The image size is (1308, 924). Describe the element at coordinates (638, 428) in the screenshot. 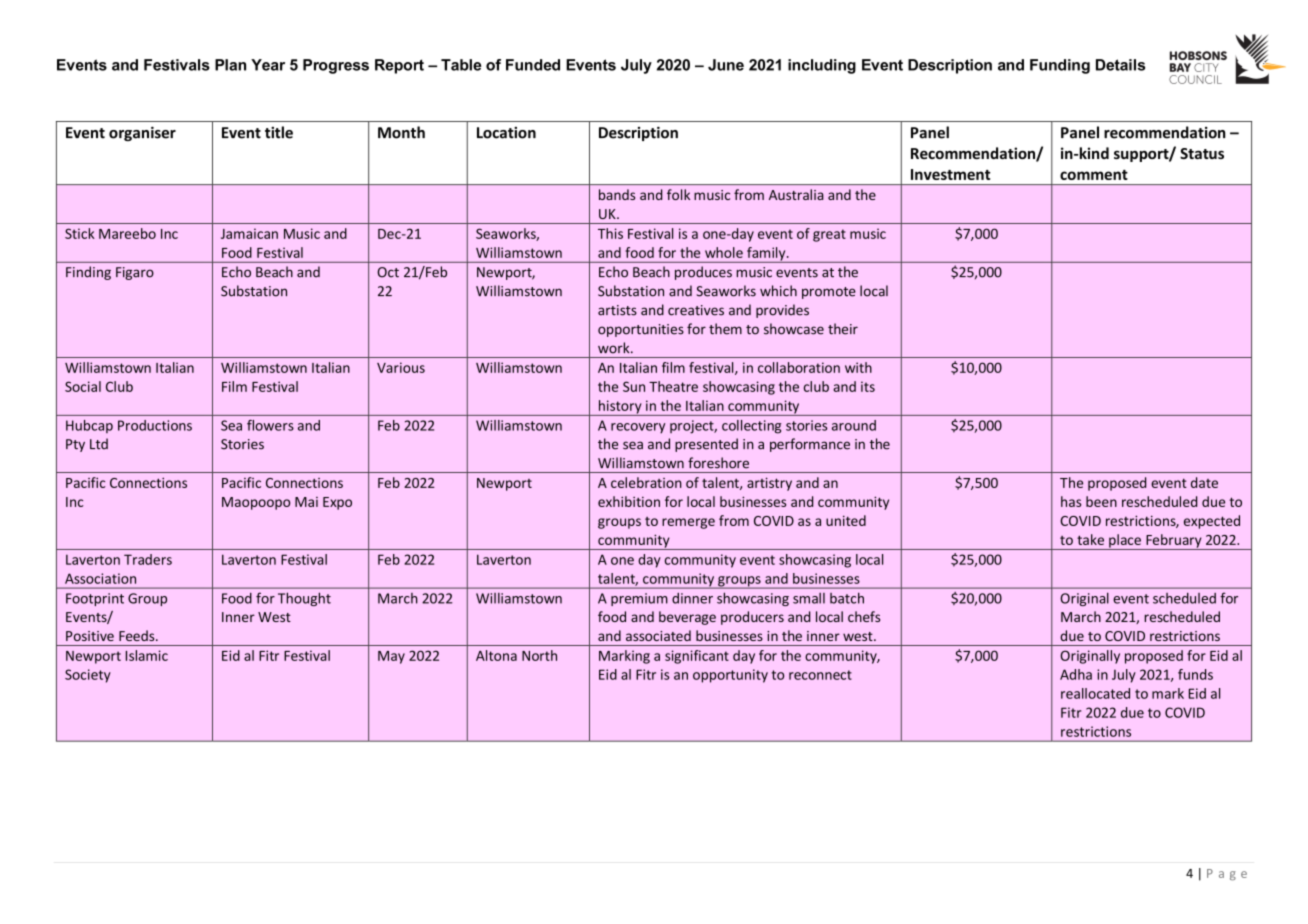

I see `recovery` at that location.
